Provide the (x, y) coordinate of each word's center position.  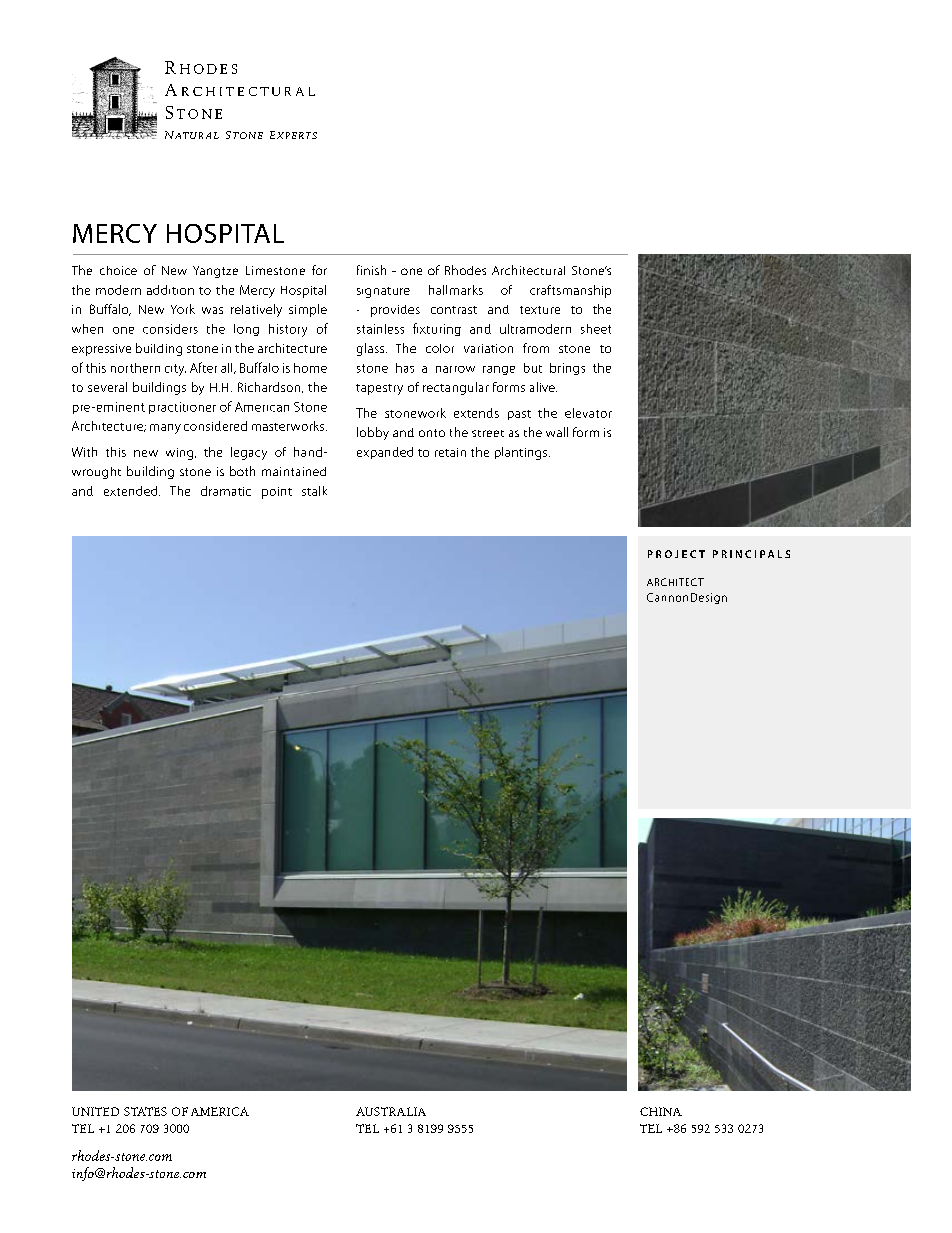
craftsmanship (570, 291)
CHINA (661, 1111)
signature (383, 292)
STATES (145, 1111)
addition (170, 290)
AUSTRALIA (391, 1111)
